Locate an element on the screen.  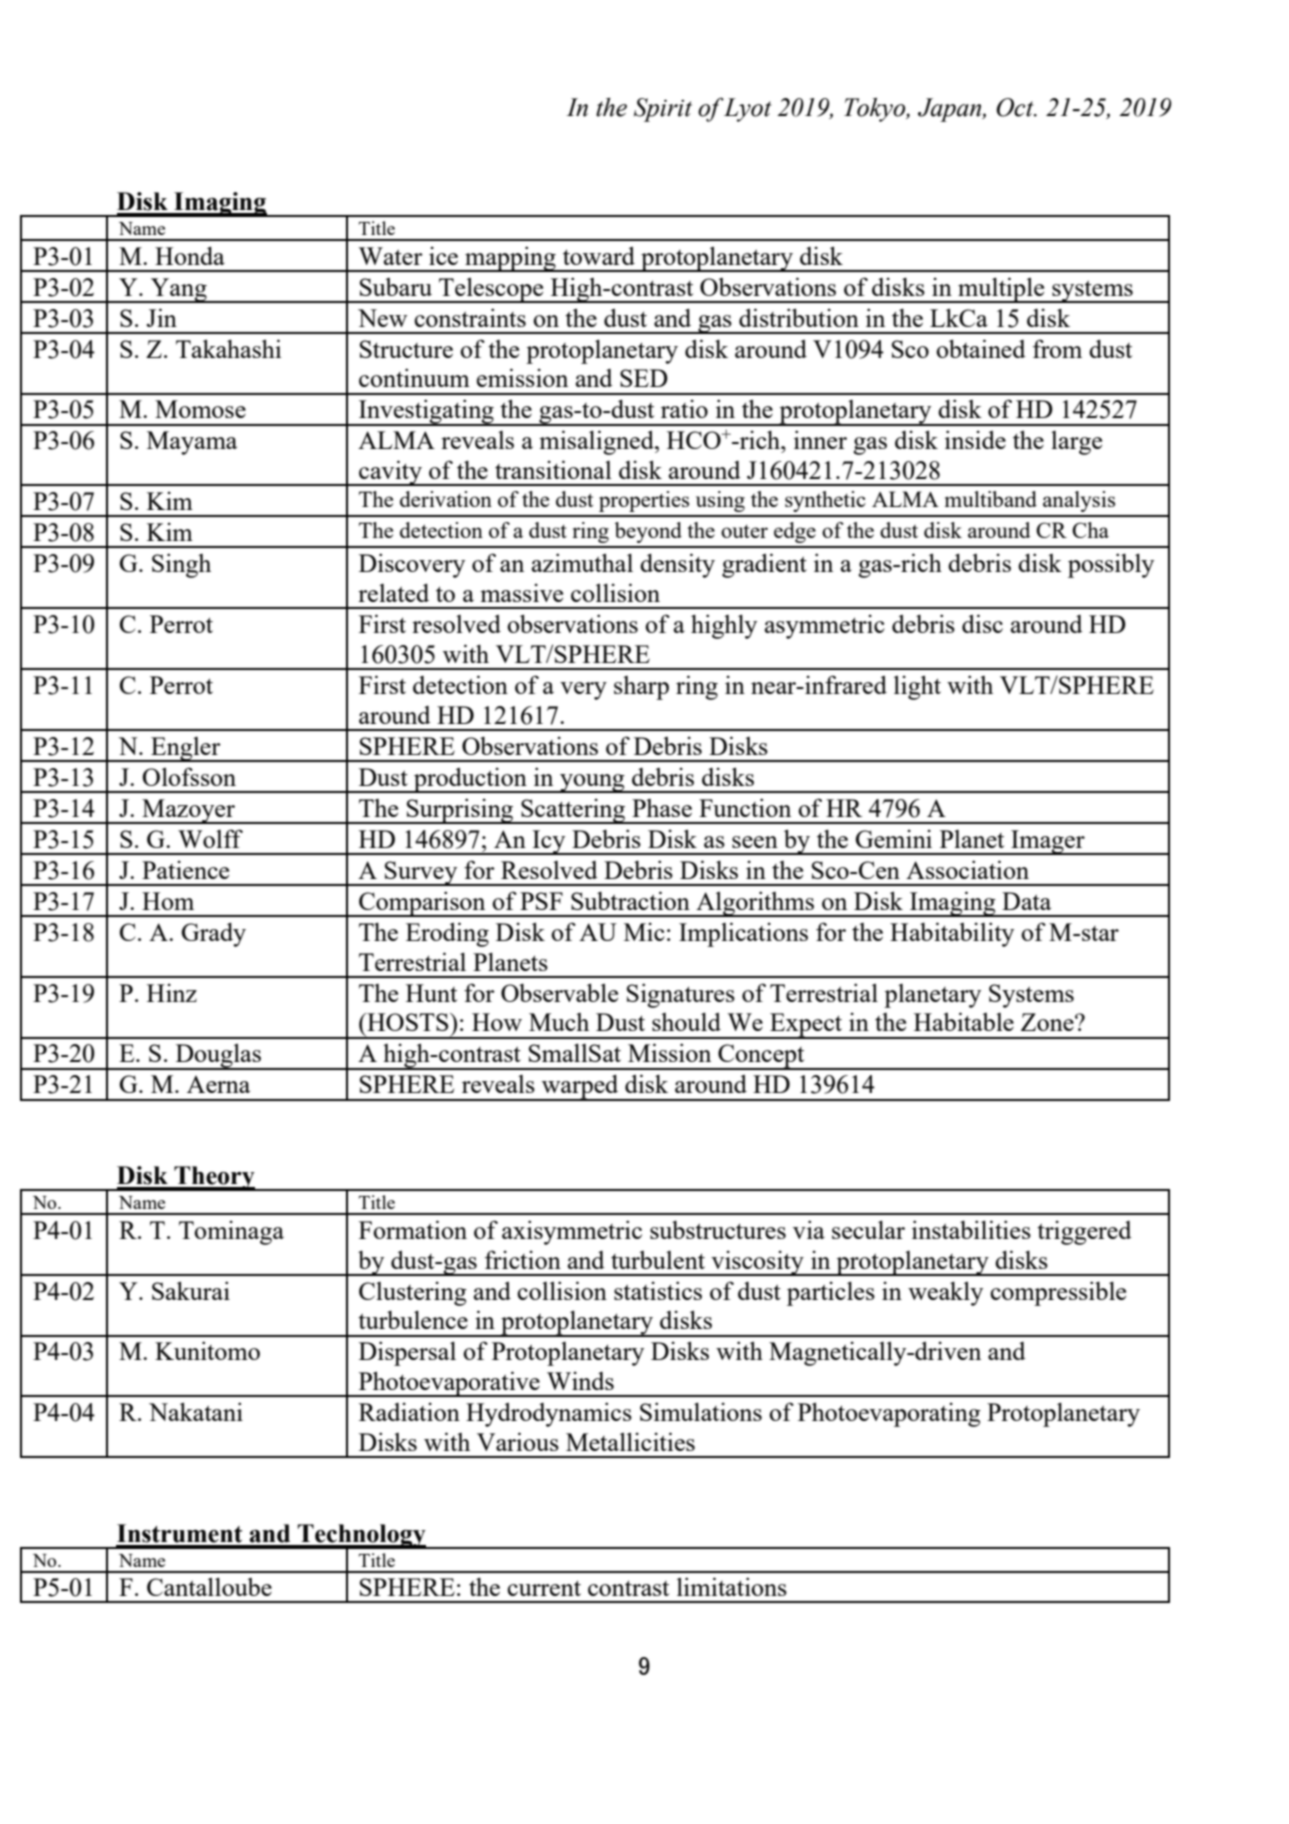
Theory is located at coordinates (214, 1178).
